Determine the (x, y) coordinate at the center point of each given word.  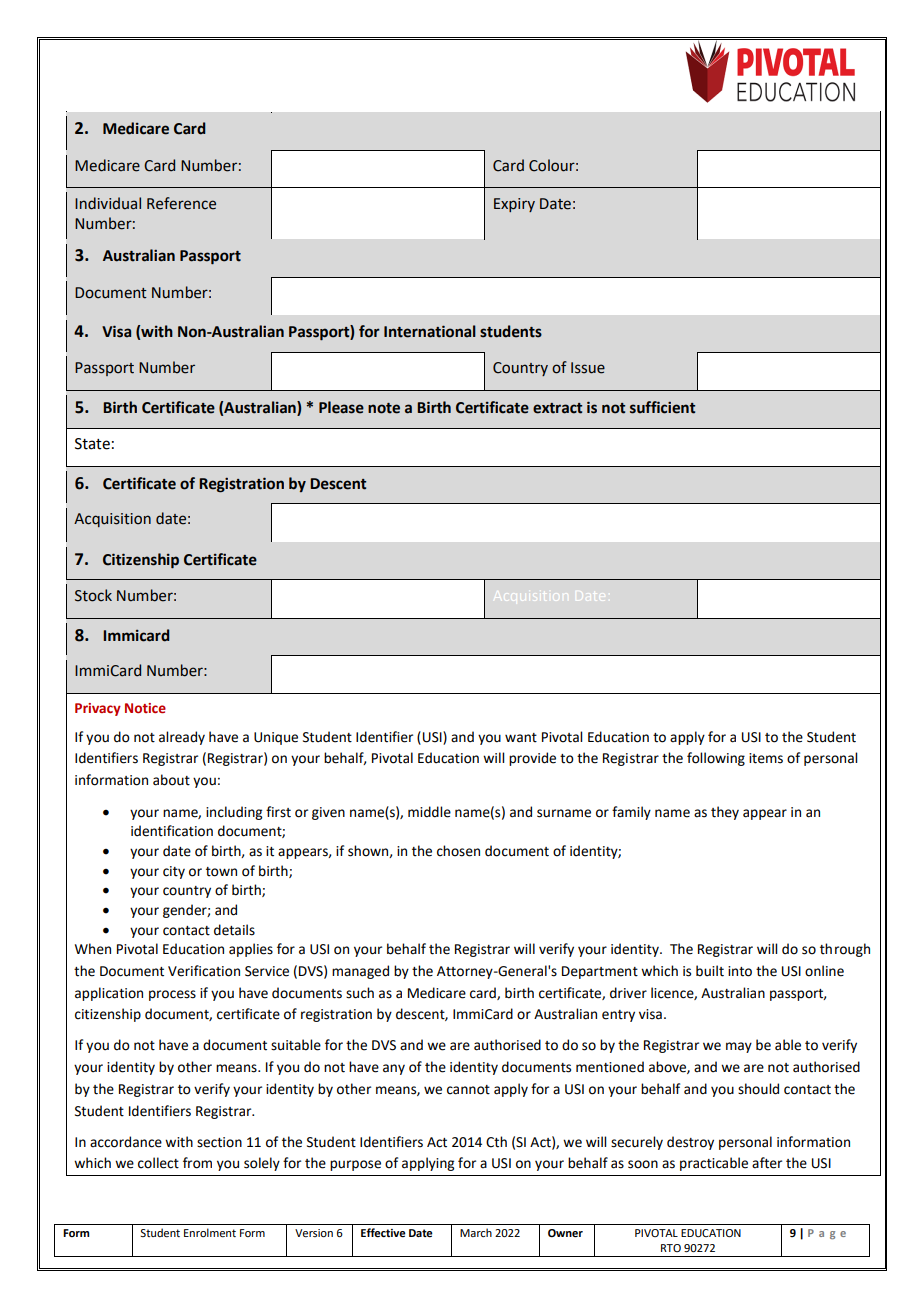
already (182, 738)
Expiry (514, 205)
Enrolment (210, 1232)
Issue (588, 368)
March (476, 1232)
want (521, 738)
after (767, 1163)
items (766, 758)
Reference (181, 203)
